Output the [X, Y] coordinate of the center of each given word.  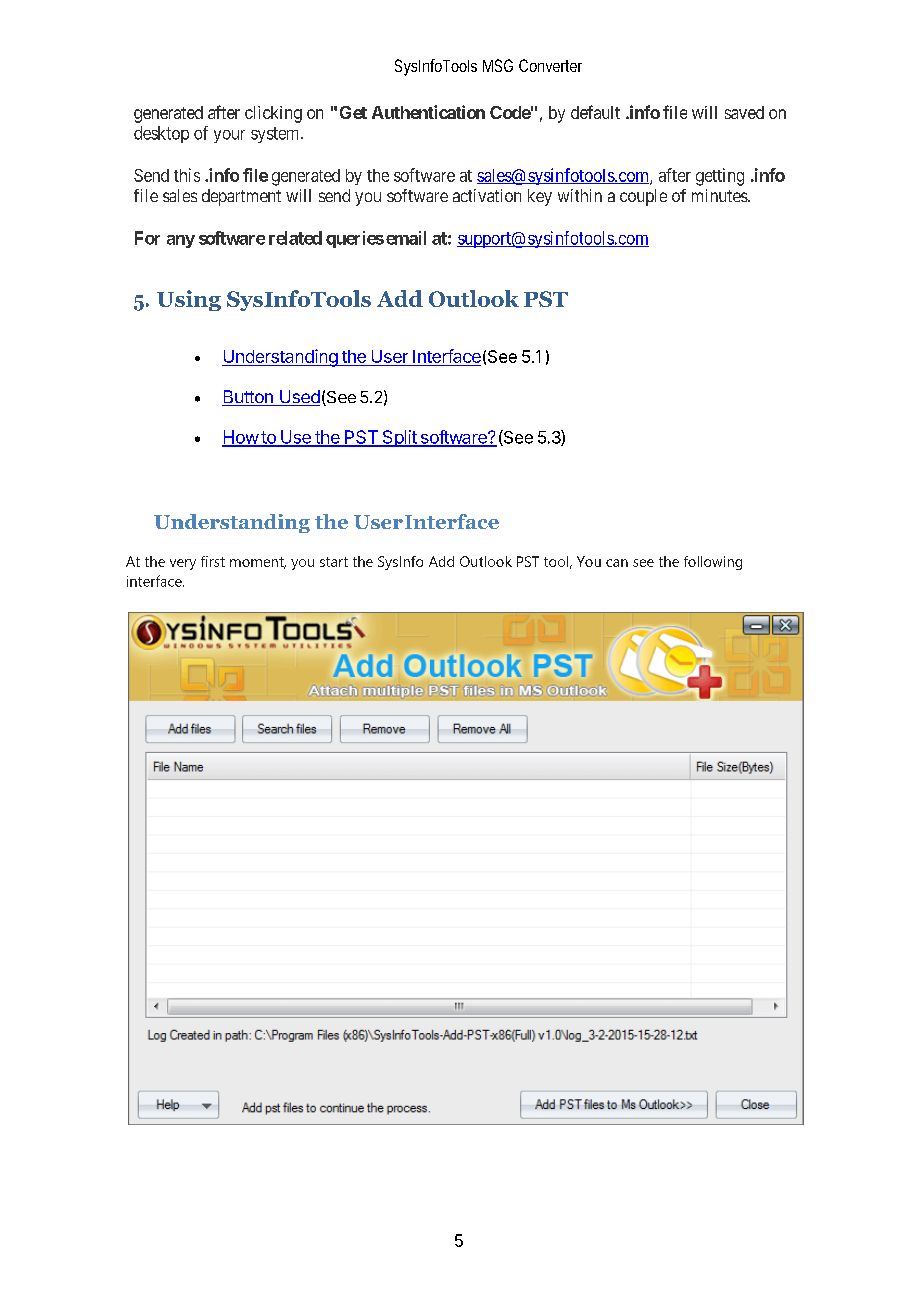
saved [744, 112]
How [241, 438]
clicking [273, 114]
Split [399, 438]
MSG [498, 65]
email [406, 238]
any [181, 241]
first [213, 561]
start [334, 562]
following [713, 563]
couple [643, 197]
